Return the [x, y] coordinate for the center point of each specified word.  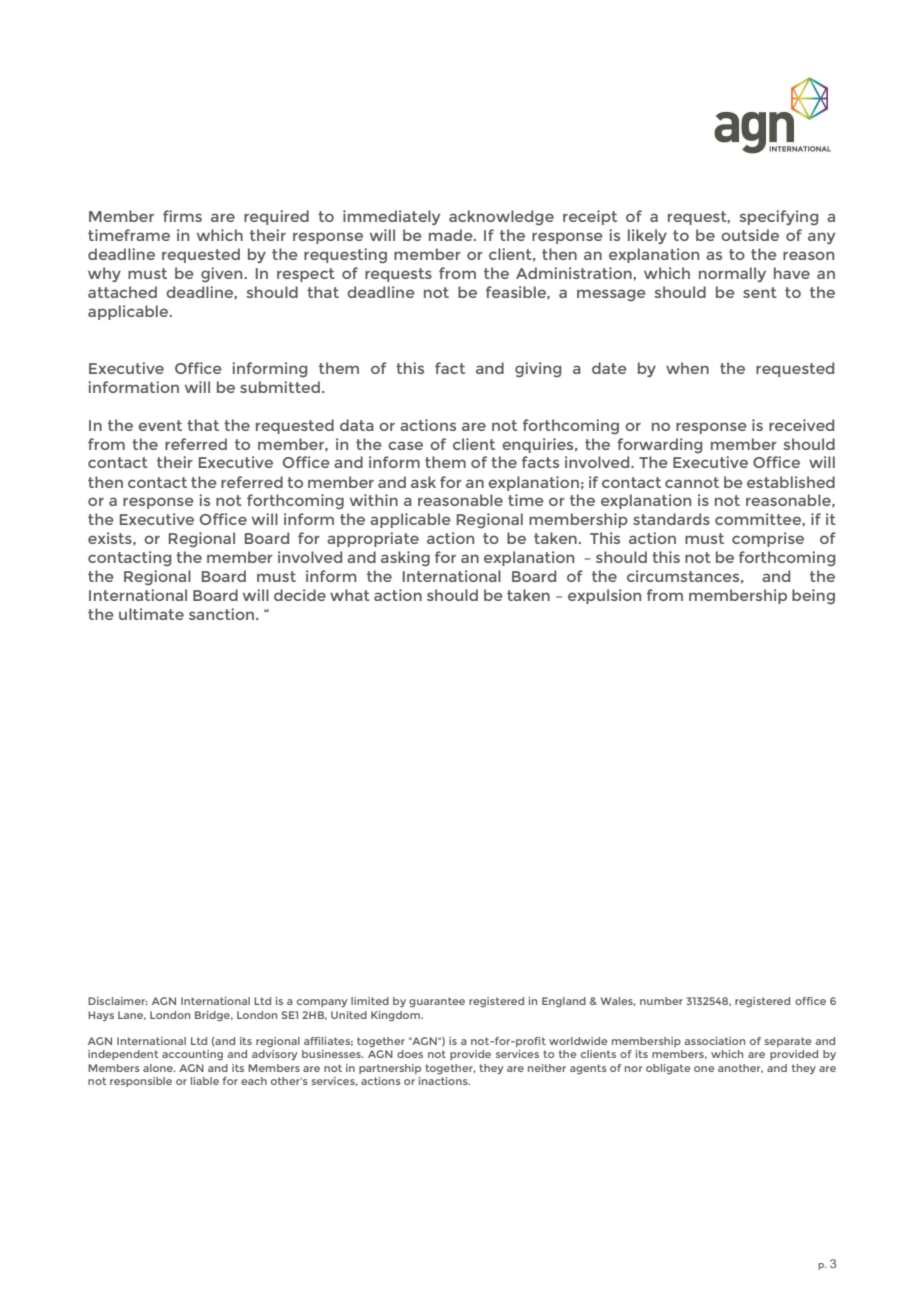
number [661, 1001]
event [160, 425]
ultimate [151, 614]
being [813, 597]
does [410, 1054]
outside [750, 235]
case [405, 445]
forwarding [659, 446]
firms [182, 216]
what [350, 595]
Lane [132, 1015]
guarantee [437, 1002]
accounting [192, 1055]
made [452, 235]
